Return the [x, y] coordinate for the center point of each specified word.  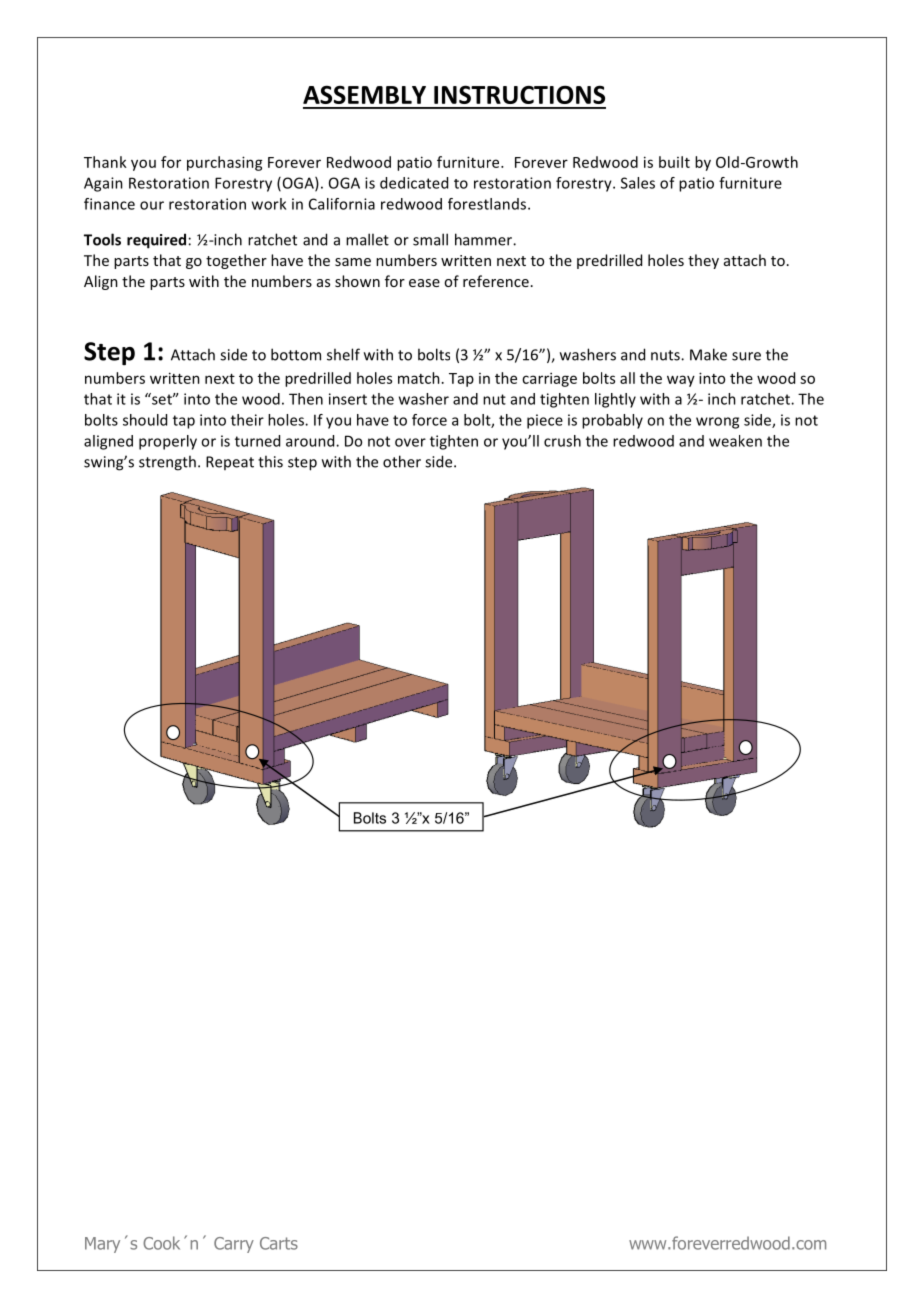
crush [562, 441]
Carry [234, 1245]
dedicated [414, 183]
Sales [638, 183]
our [152, 205]
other [402, 461]
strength [167, 463]
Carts [279, 1243]
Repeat [230, 463]
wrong [717, 423]
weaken [735, 441]
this [270, 461]
